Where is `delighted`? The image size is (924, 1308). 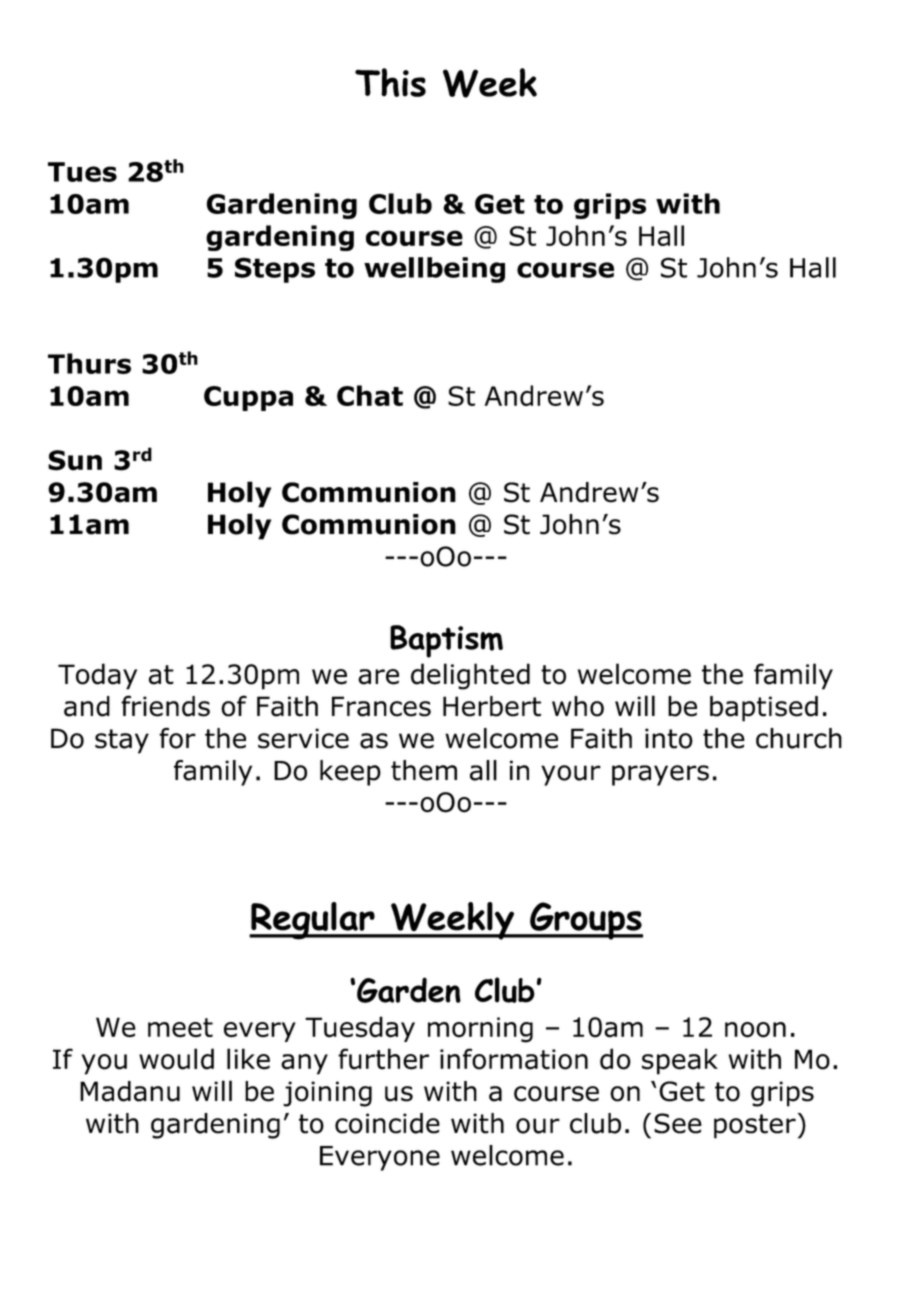 delighted is located at coordinates (470, 676).
